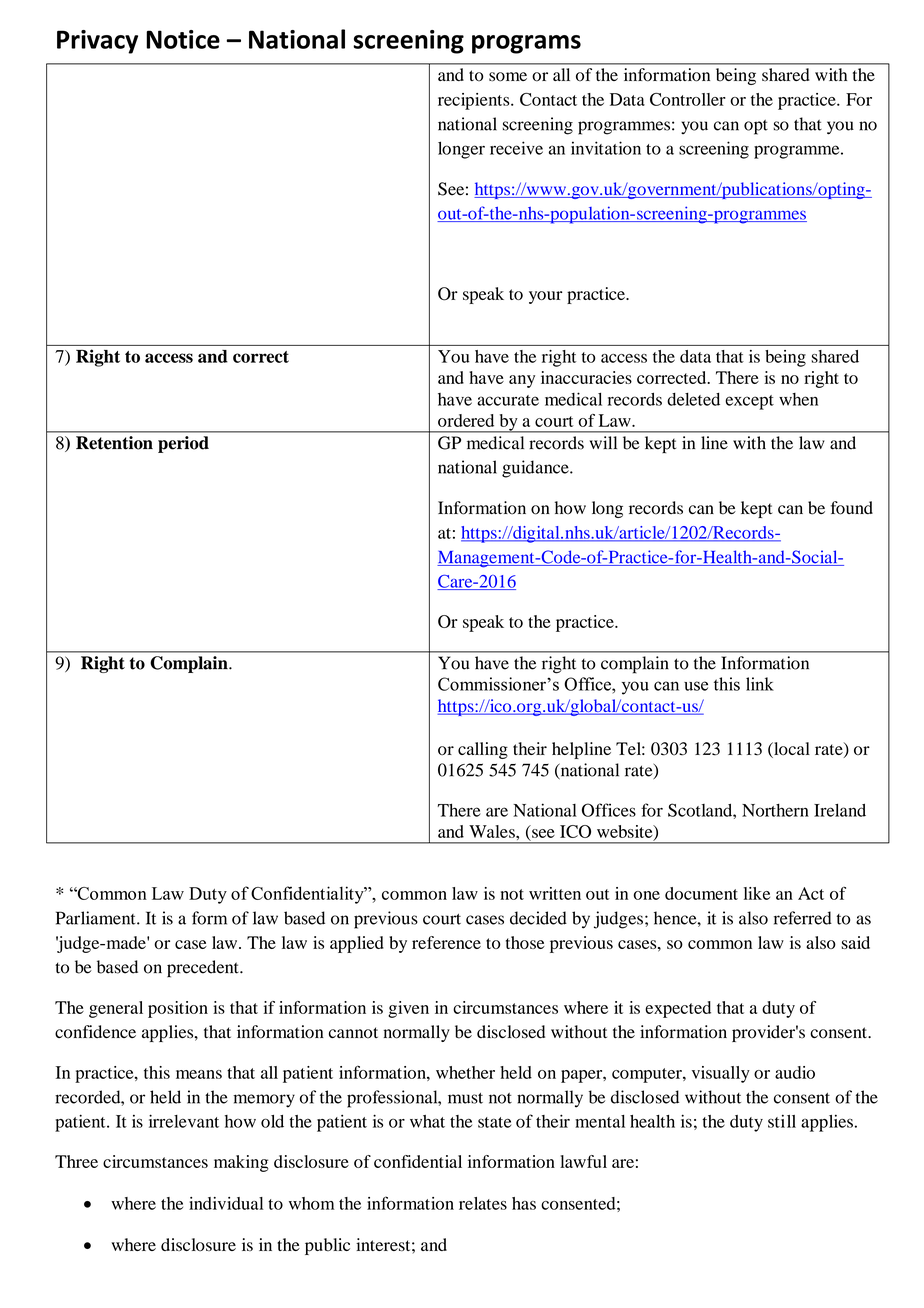 This screenshot has width=924, height=1308. What do you see at coordinates (760, 684) in the screenshot?
I see `link` at bounding box center [760, 684].
